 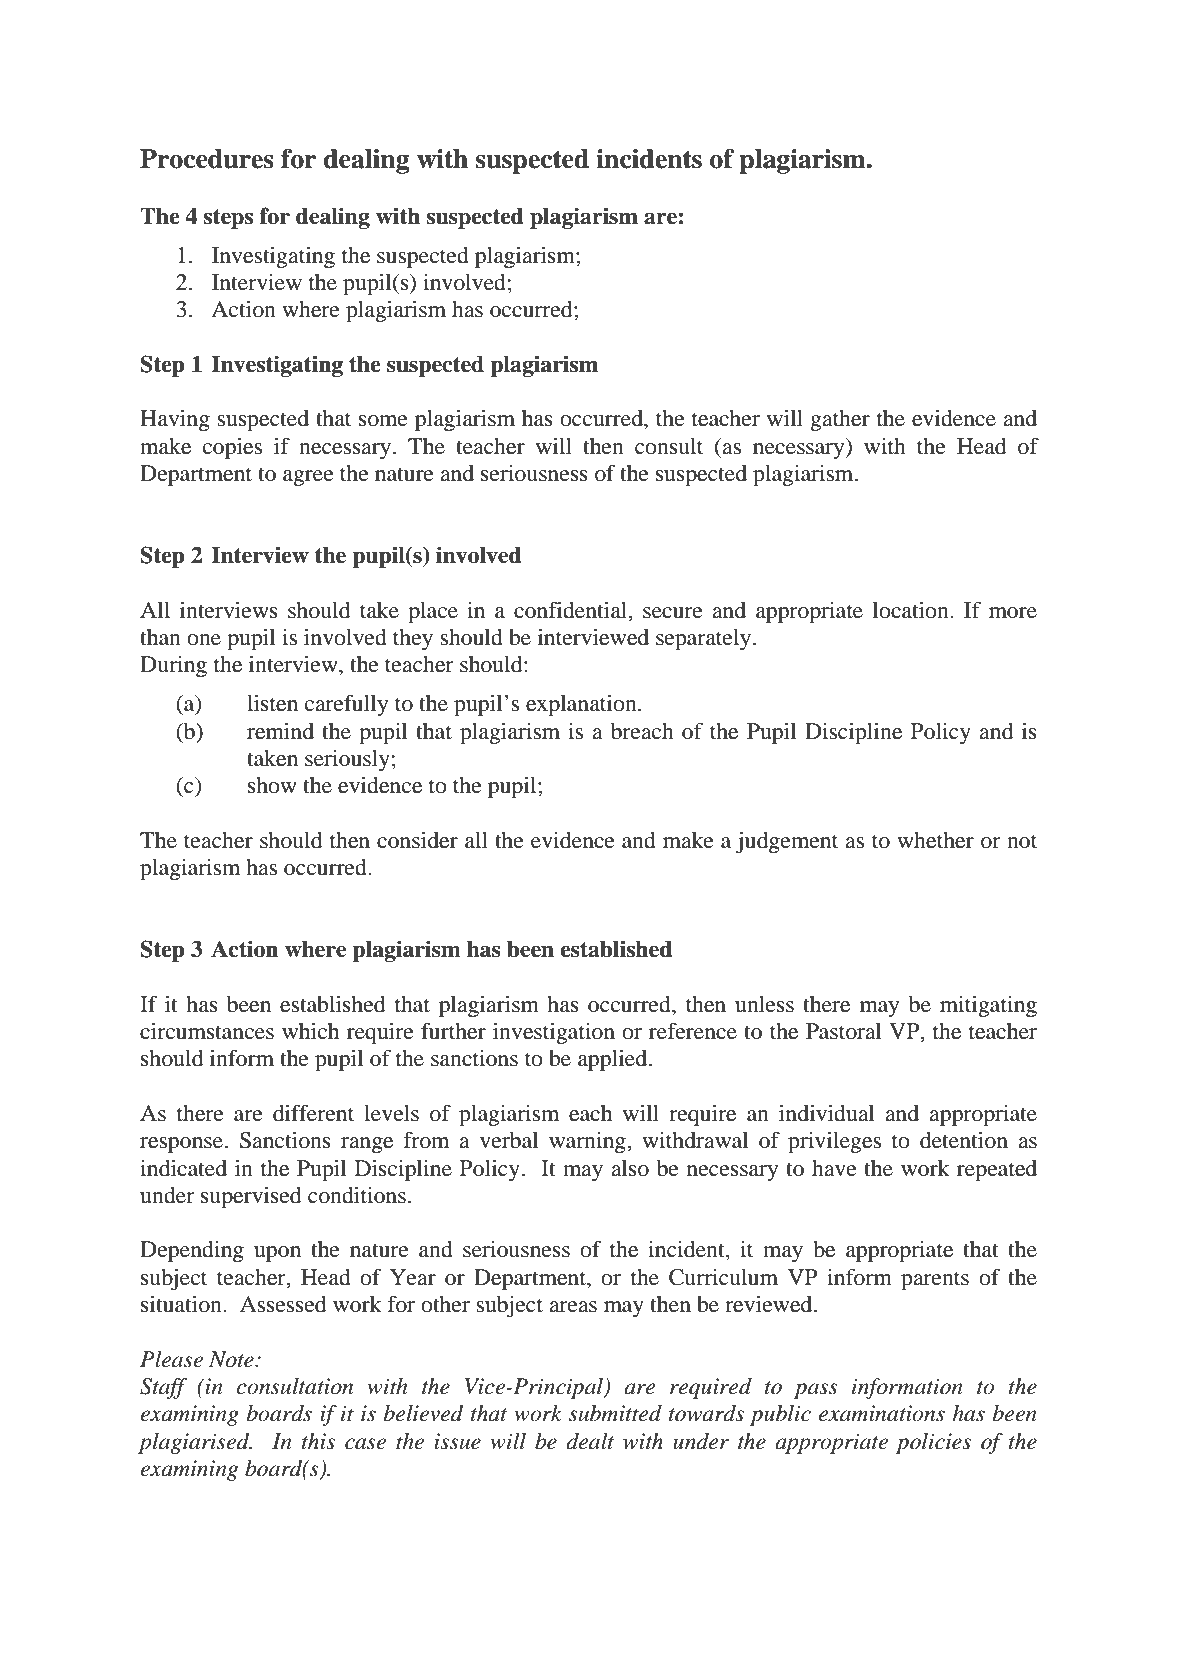 What do you see at coordinates (383, 421) in the screenshot?
I see `some` at bounding box center [383, 421].
